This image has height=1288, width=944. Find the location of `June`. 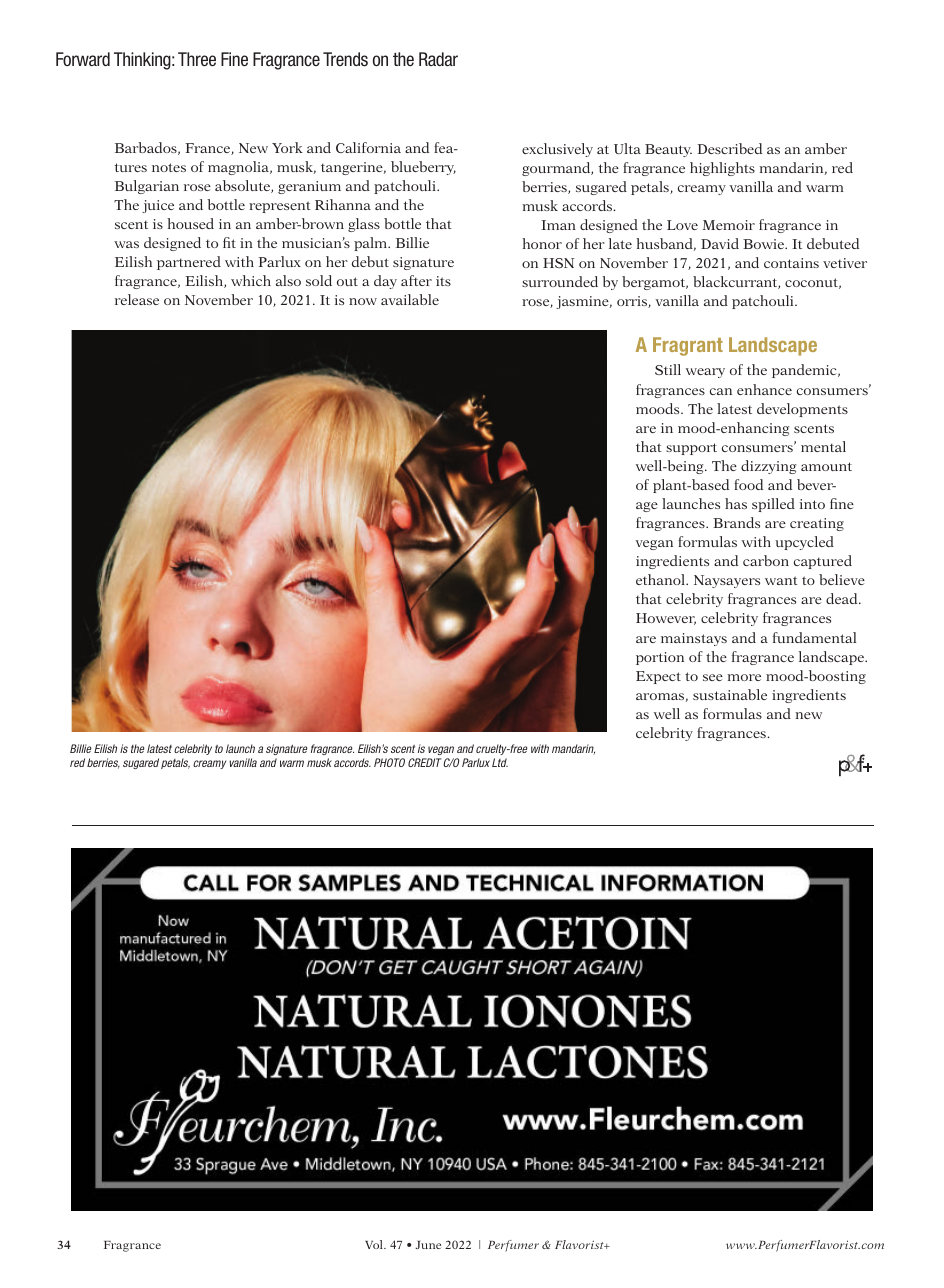

June is located at coordinates (428, 1245).
